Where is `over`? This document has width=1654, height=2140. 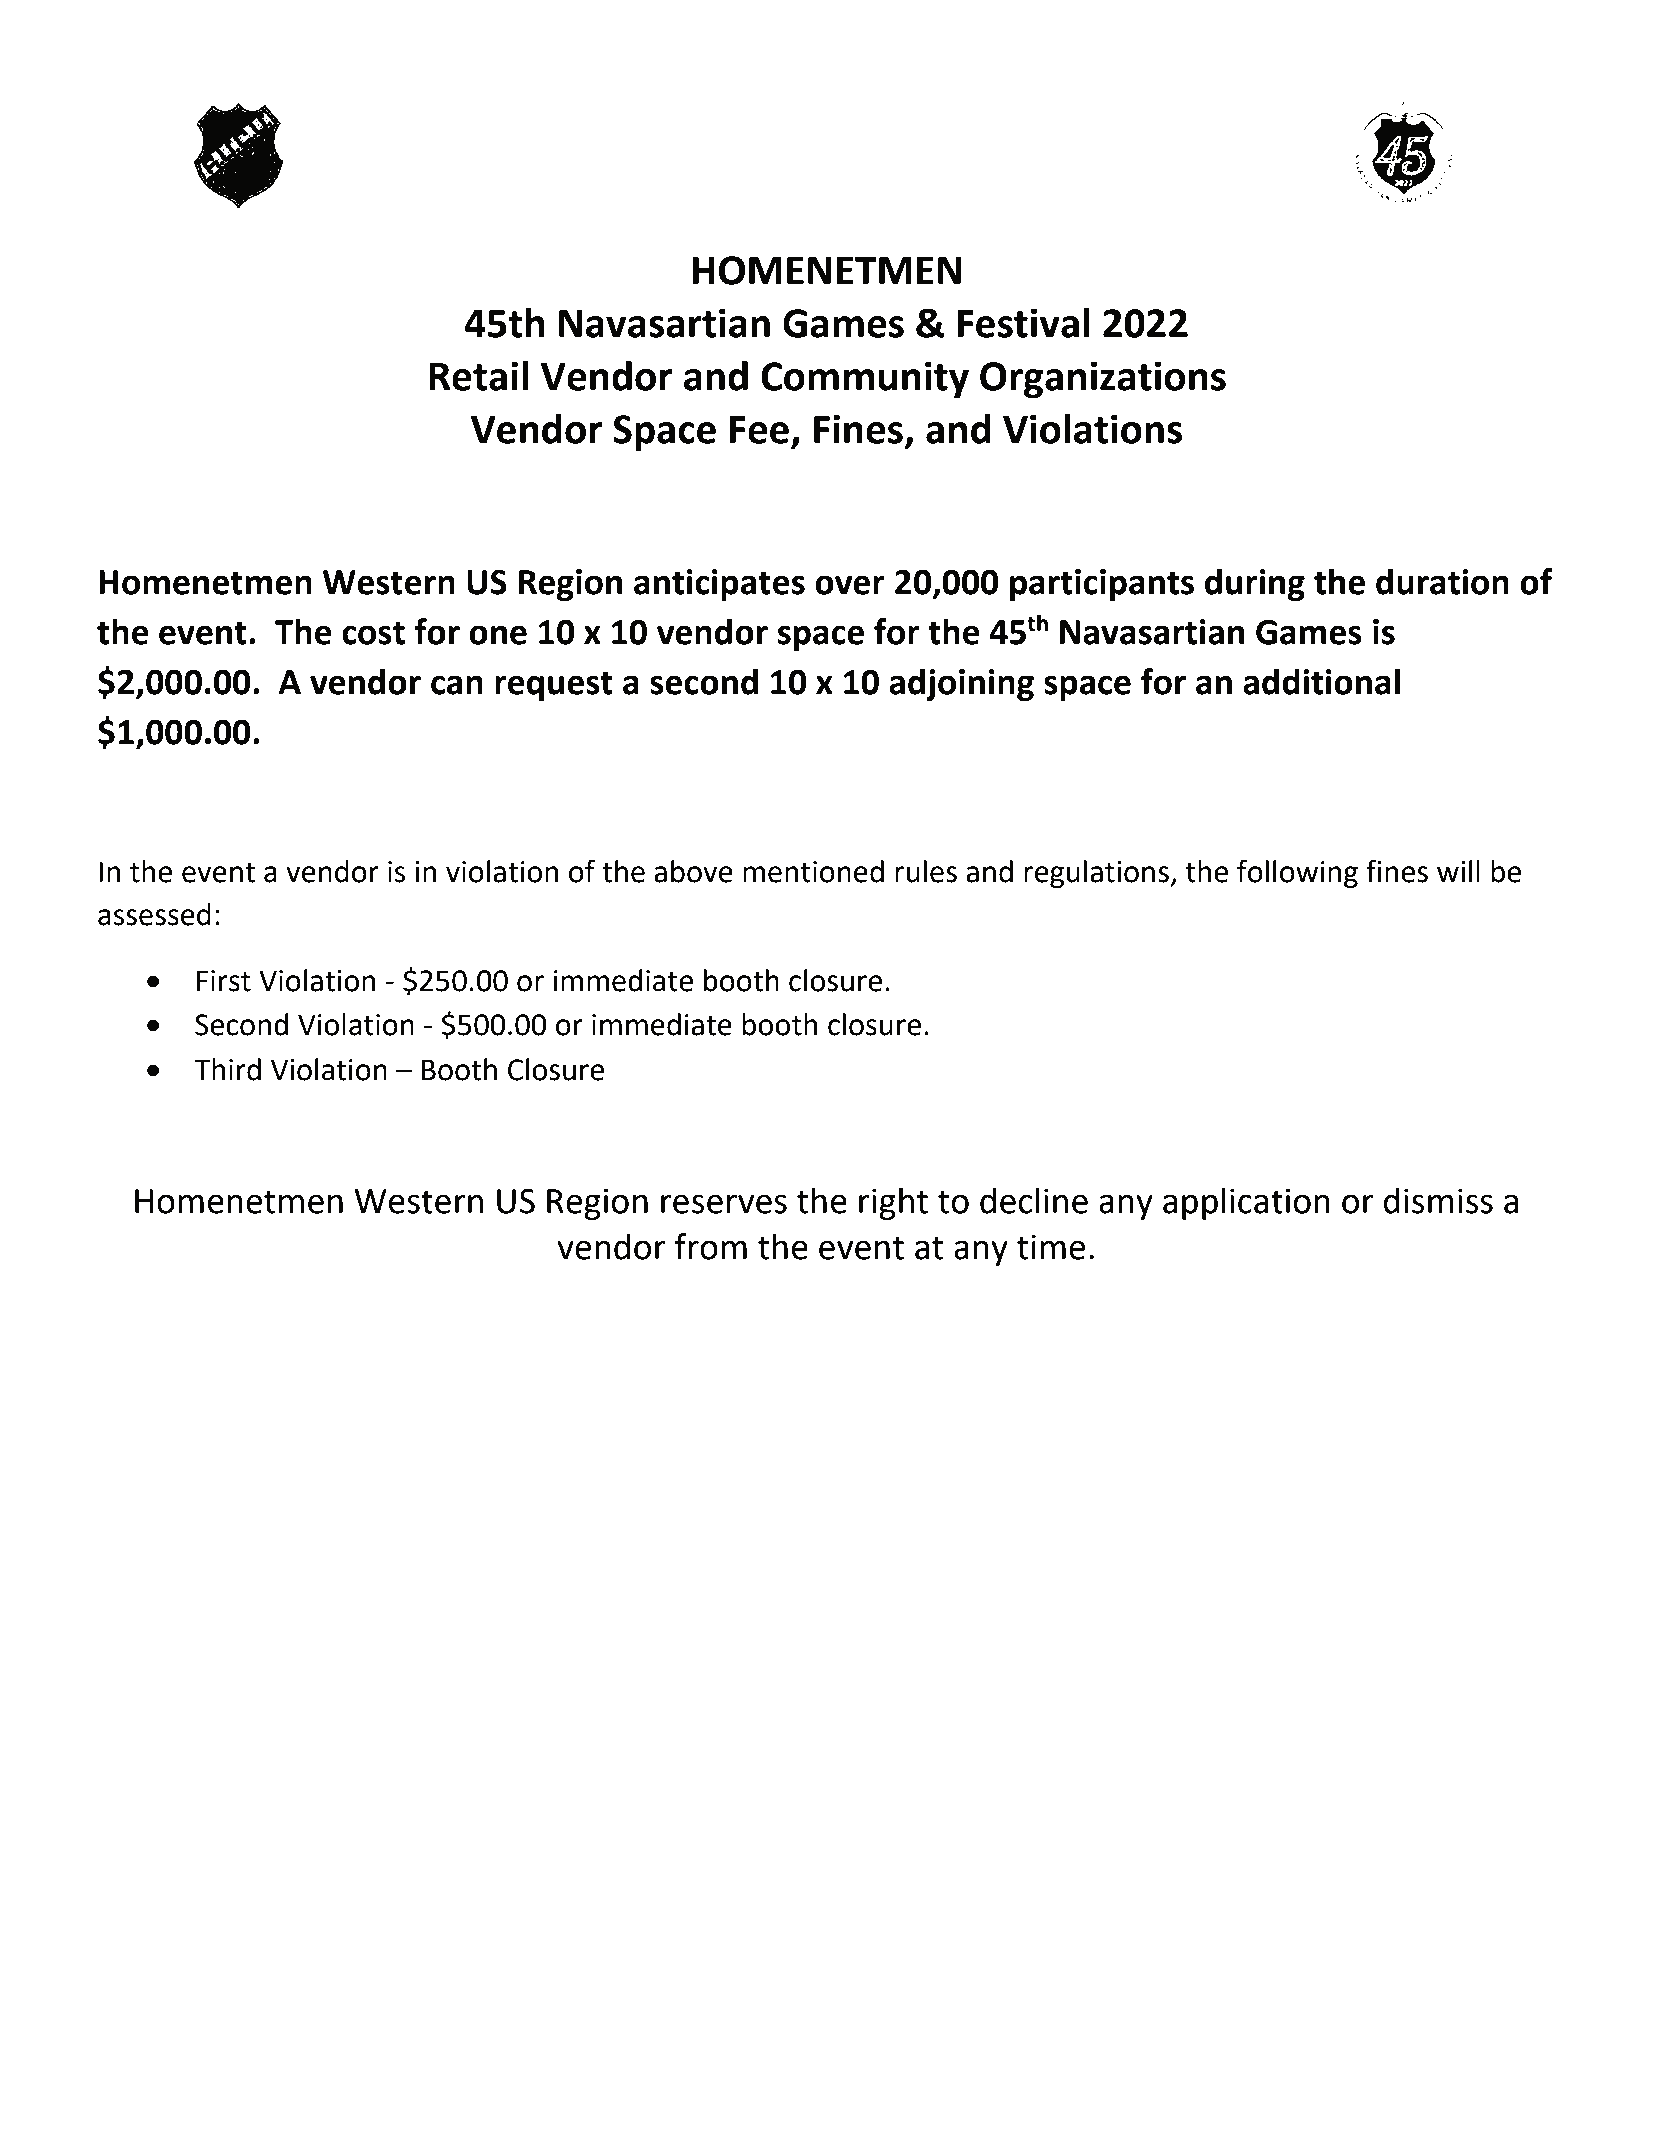
over is located at coordinates (850, 585).
